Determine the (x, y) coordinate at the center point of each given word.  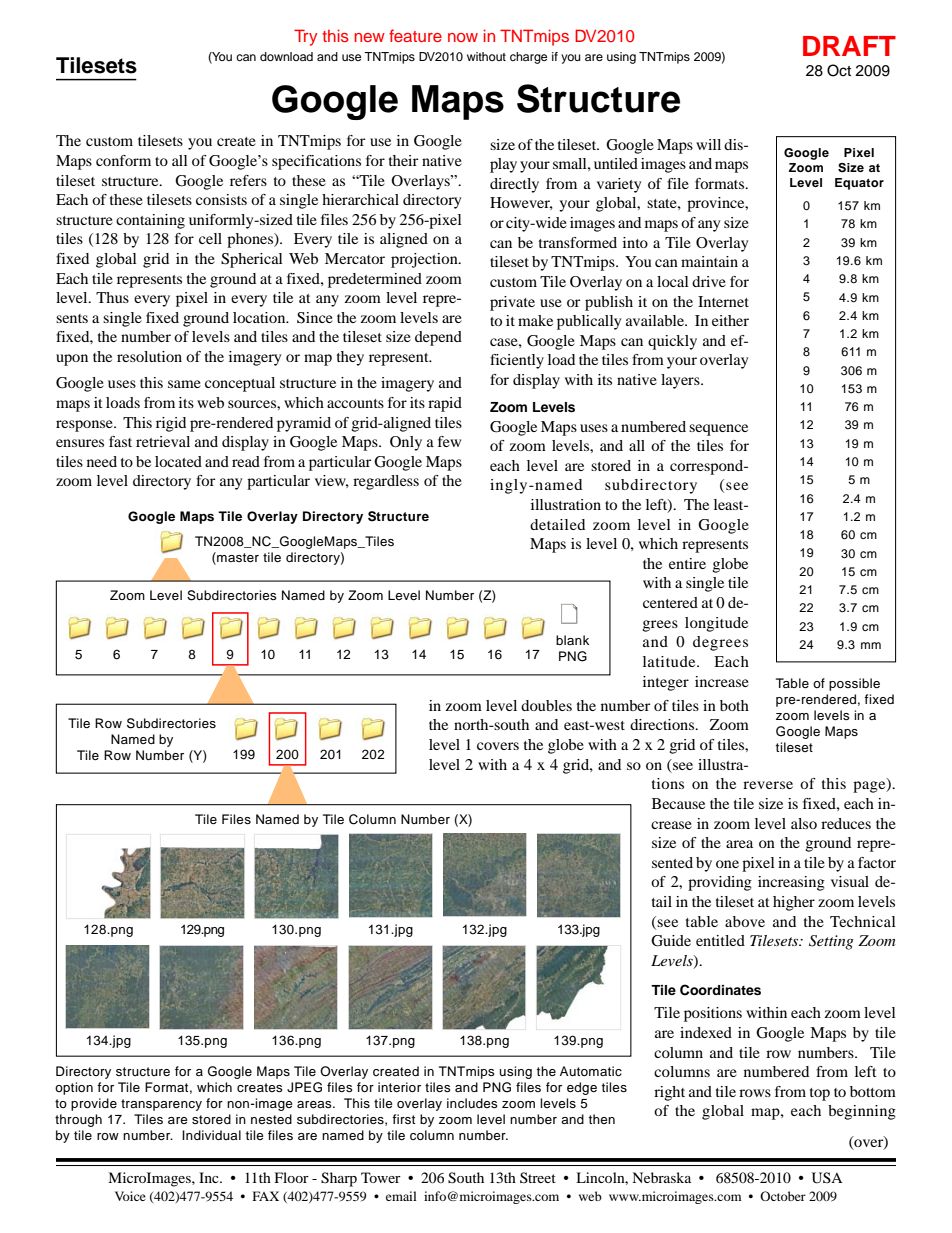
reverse (768, 785)
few (449, 441)
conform (123, 160)
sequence (718, 430)
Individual (211, 1135)
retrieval (163, 441)
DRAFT (849, 46)
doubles (546, 705)
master (237, 558)
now (463, 37)
